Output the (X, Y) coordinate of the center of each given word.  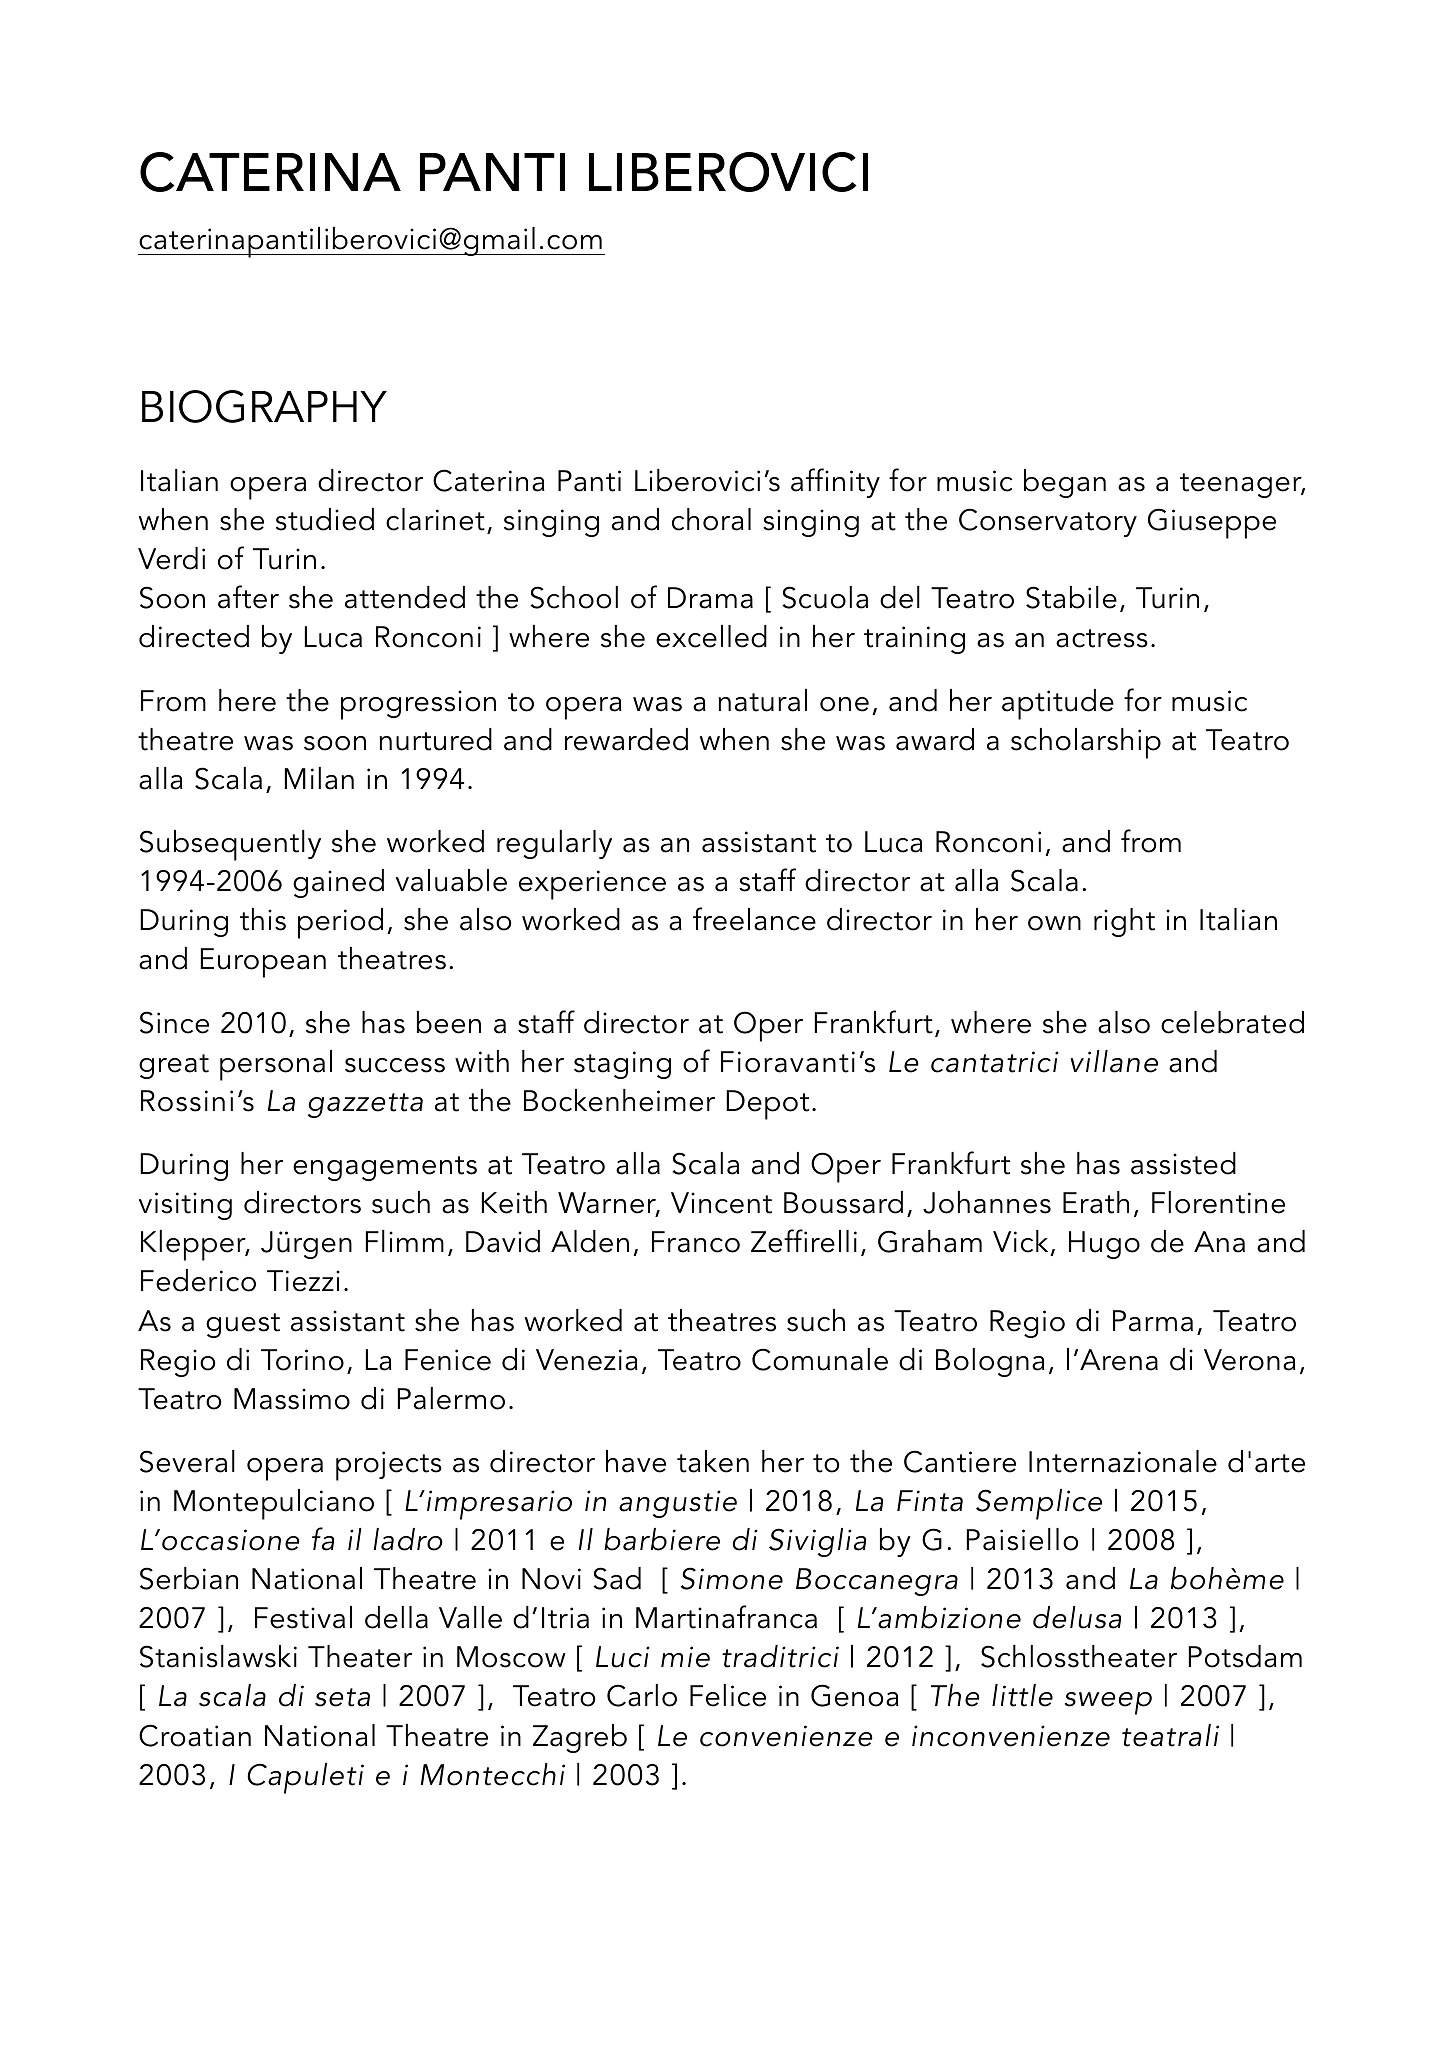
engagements (385, 1168)
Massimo (292, 1399)
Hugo (1104, 1245)
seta (342, 1697)
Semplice (1039, 1504)
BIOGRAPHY (264, 406)
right (1124, 922)
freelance (754, 919)
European (263, 963)
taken (713, 1461)
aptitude (1058, 704)
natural (762, 700)
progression (418, 705)
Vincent (721, 1203)
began (1065, 483)
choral (711, 519)
